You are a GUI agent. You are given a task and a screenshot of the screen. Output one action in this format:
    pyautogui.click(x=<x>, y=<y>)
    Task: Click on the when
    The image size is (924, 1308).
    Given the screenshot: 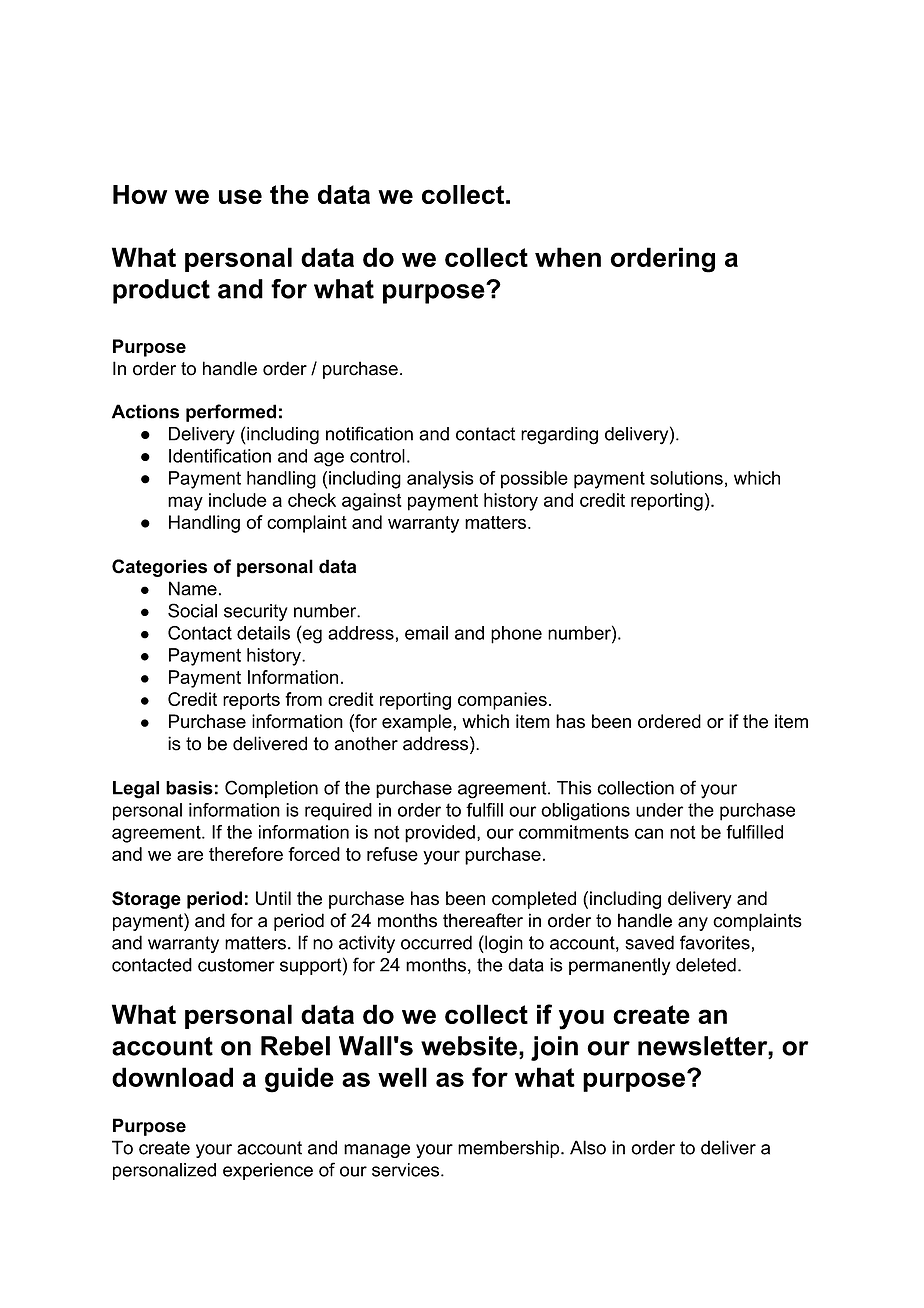 What is the action you would take?
    pyautogui.click(x=568, y=257)
